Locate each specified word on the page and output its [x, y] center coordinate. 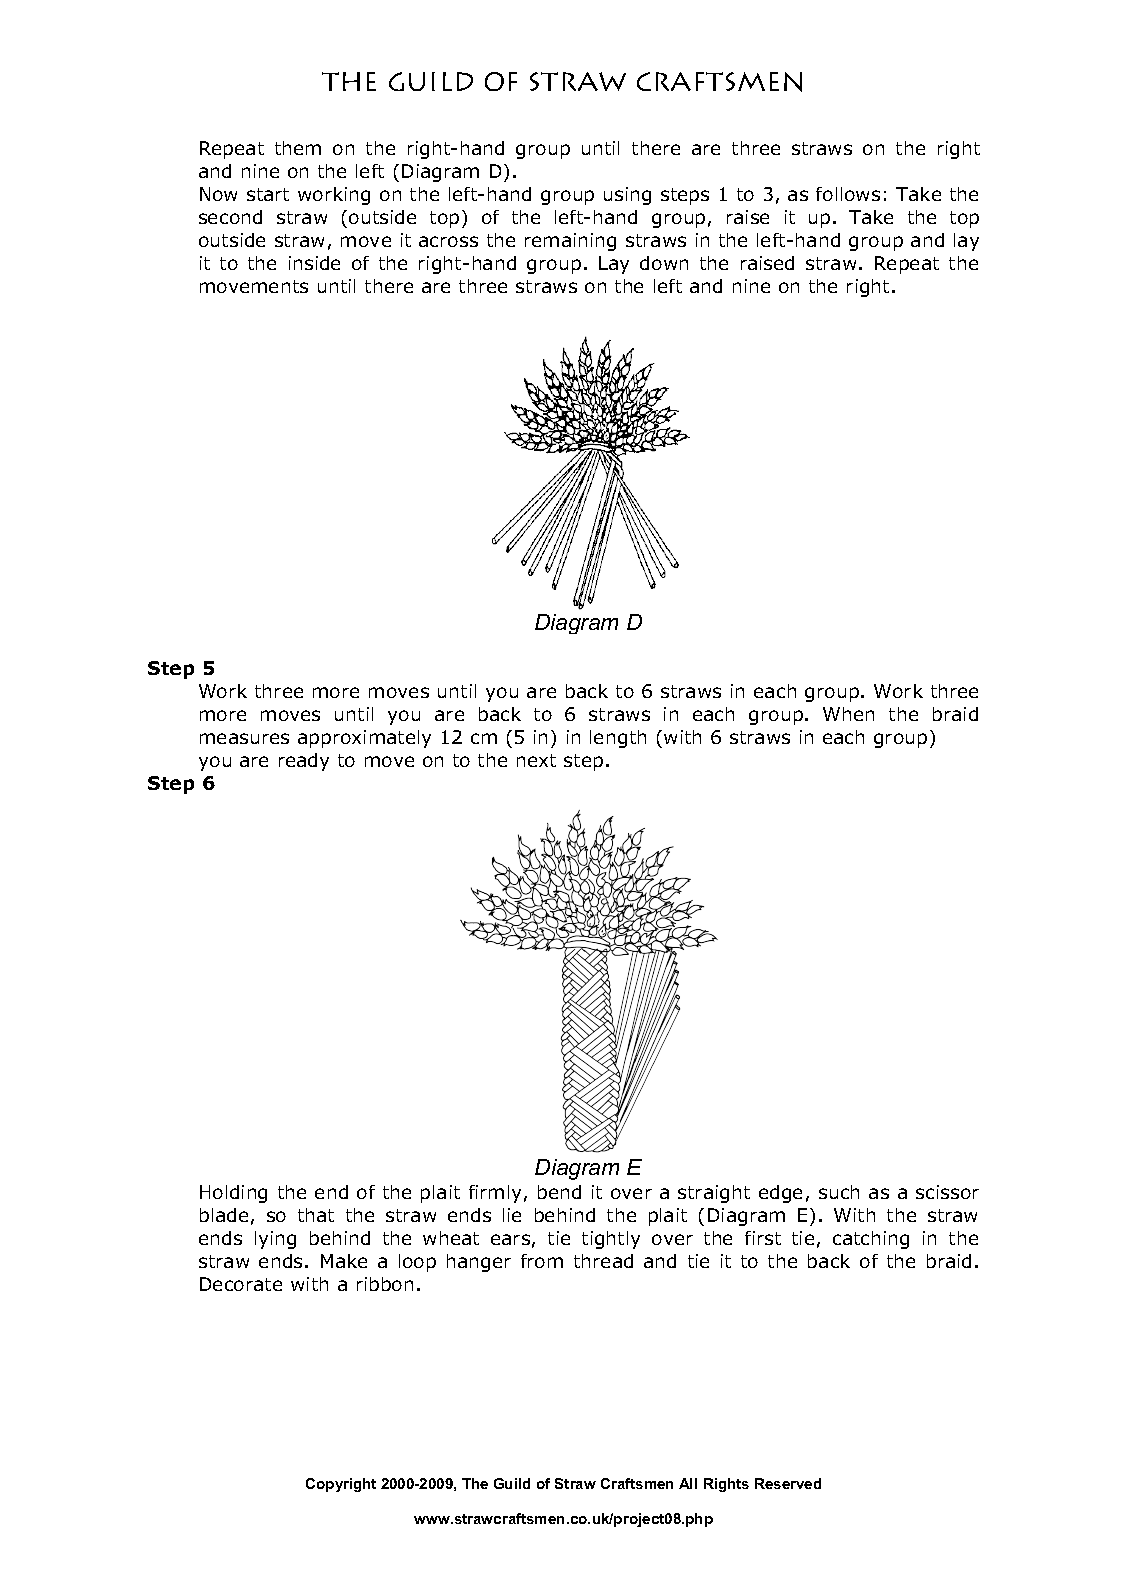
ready [304, 762]
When [848, 714]
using [627, 196]
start [268, 194]
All [688, 1483]
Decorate [241, 1284]
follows [848, 194]
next [536, 760]
